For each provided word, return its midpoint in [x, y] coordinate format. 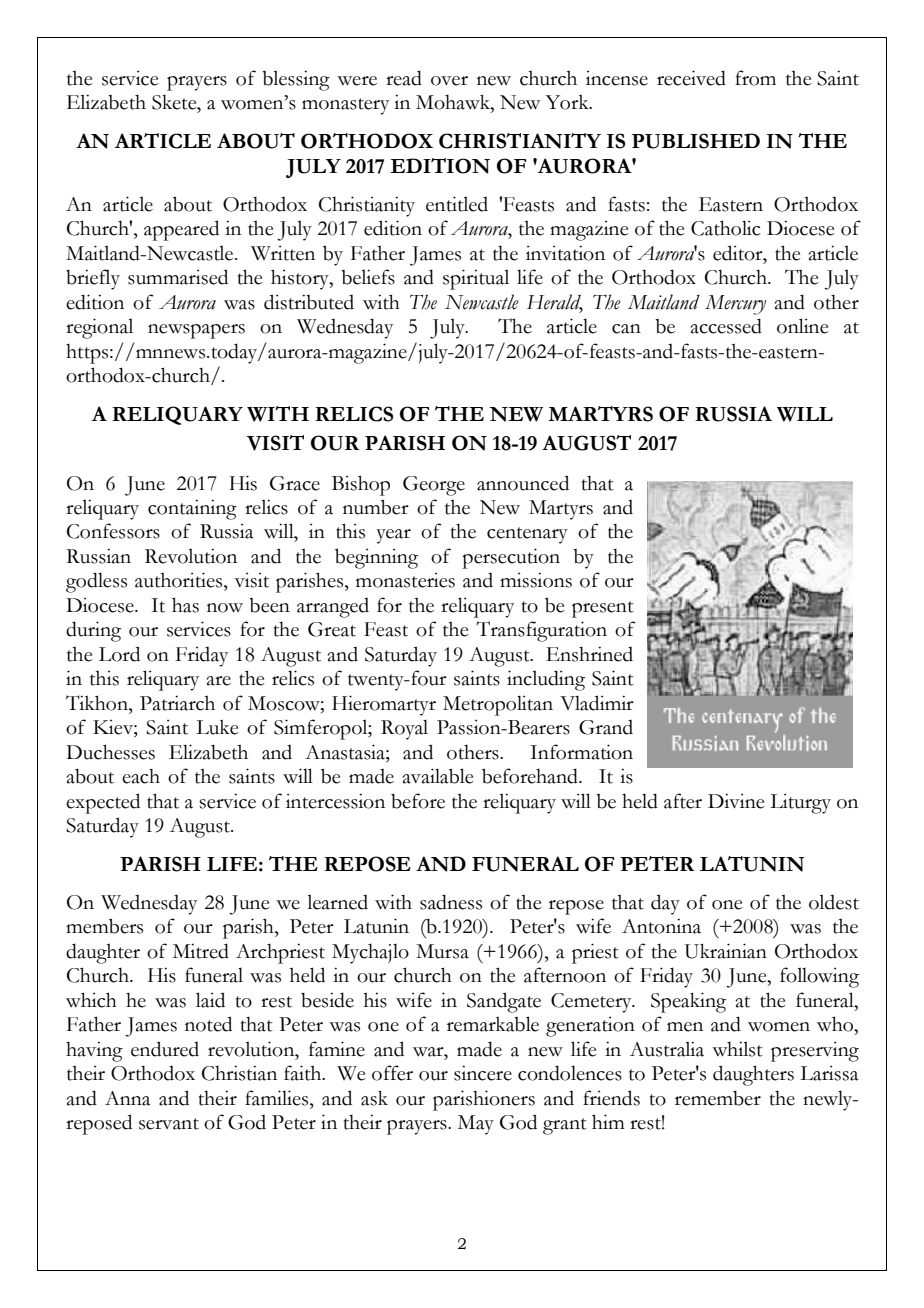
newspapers [196, 331]
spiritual [476, 279]
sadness [451, 902]
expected [103, 803]
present [603, 609]
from [755, 78]
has [185, 605]
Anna [127, 1098]
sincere [483, 1073]
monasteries [405, 580]
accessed [726, 326]
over [449, 81]
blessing [296, 80]
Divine [736, 801]
